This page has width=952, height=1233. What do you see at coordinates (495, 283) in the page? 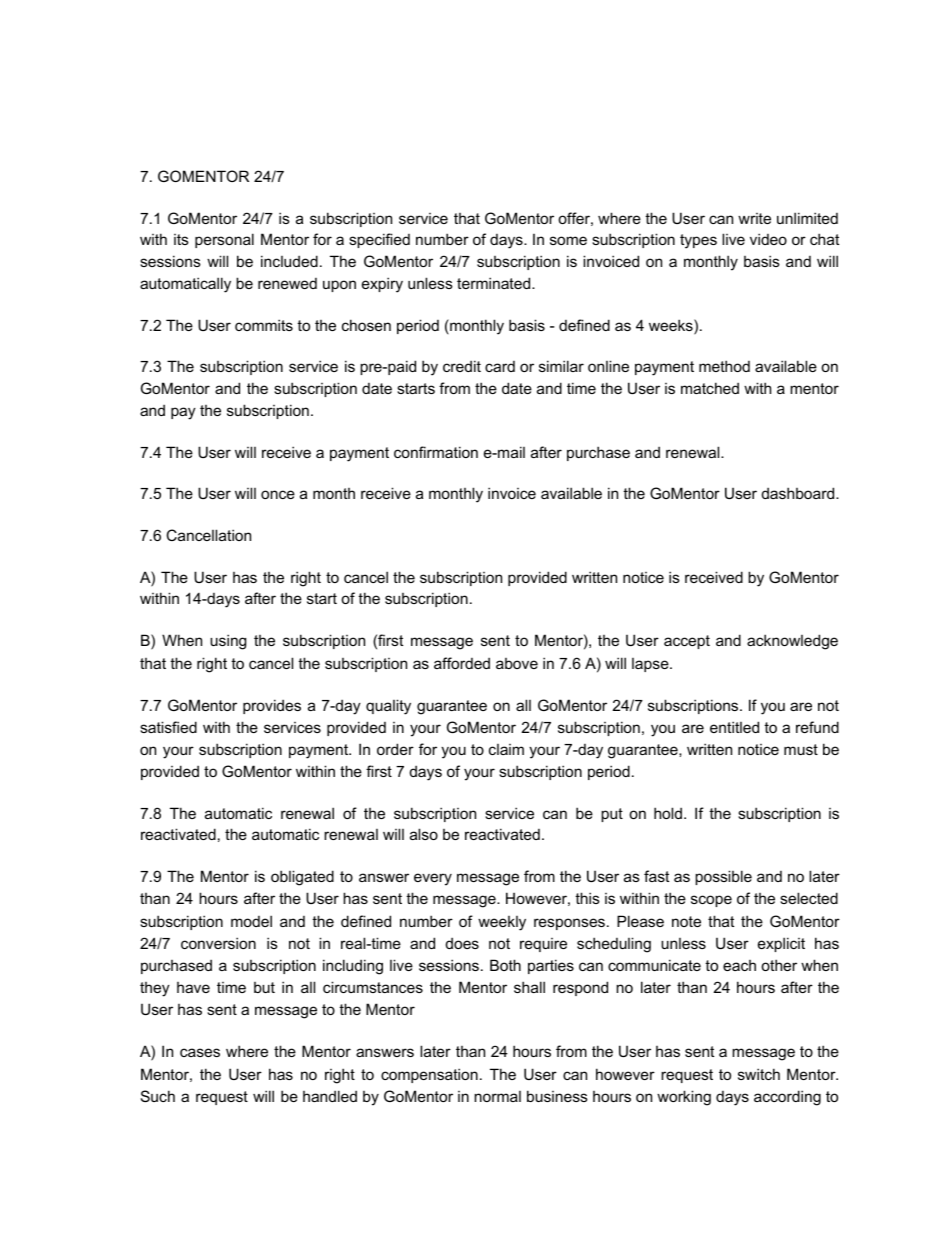
I see `terminated` at bounding box center [495, 283].
